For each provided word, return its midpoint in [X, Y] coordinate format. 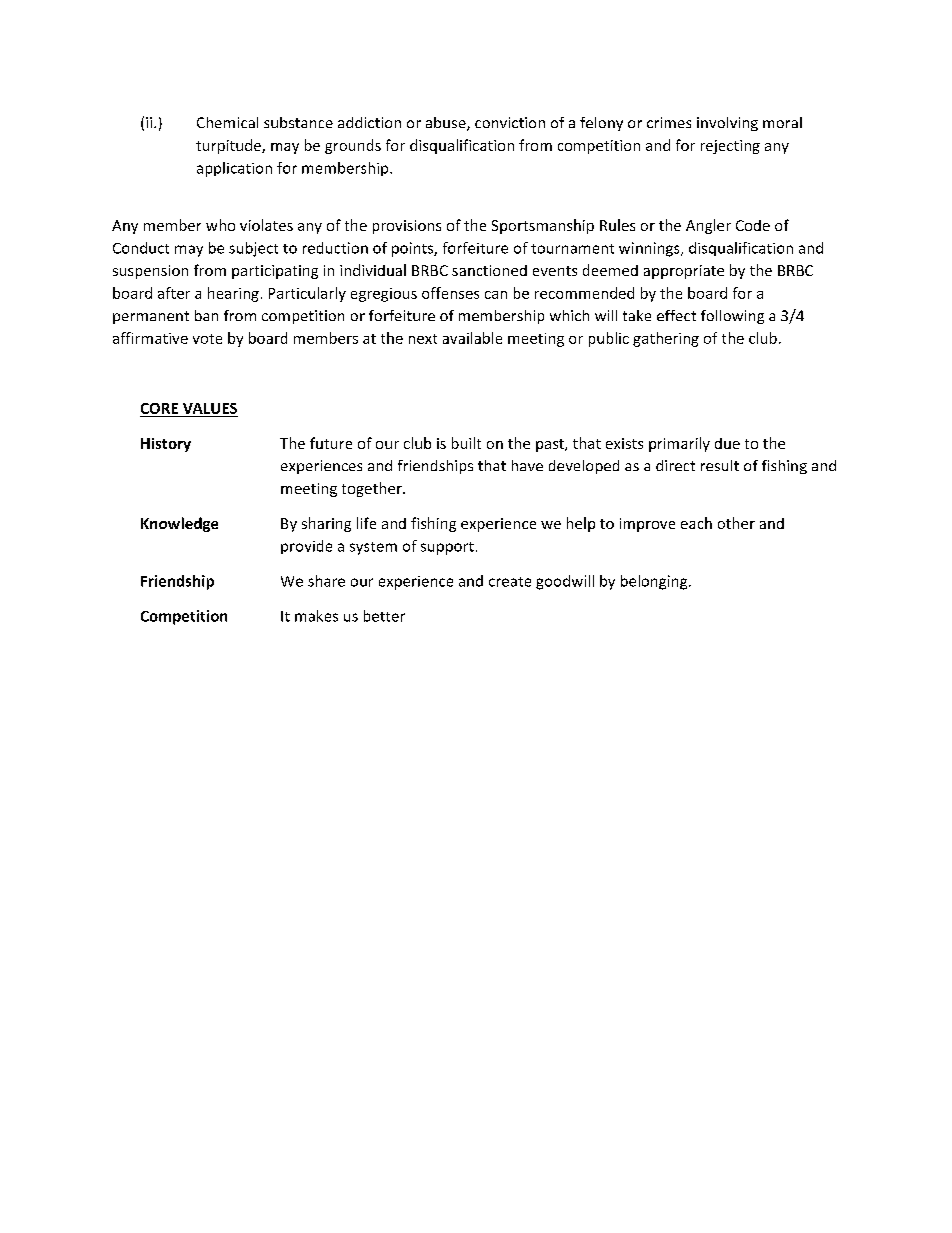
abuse [447, 124]
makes [316, 616]
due [727, 443]
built [466, 443]
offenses [450, 293]
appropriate [684, 272]
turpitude [229, 146]
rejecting [730, 147]
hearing [233, 294]
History [166, 445]
